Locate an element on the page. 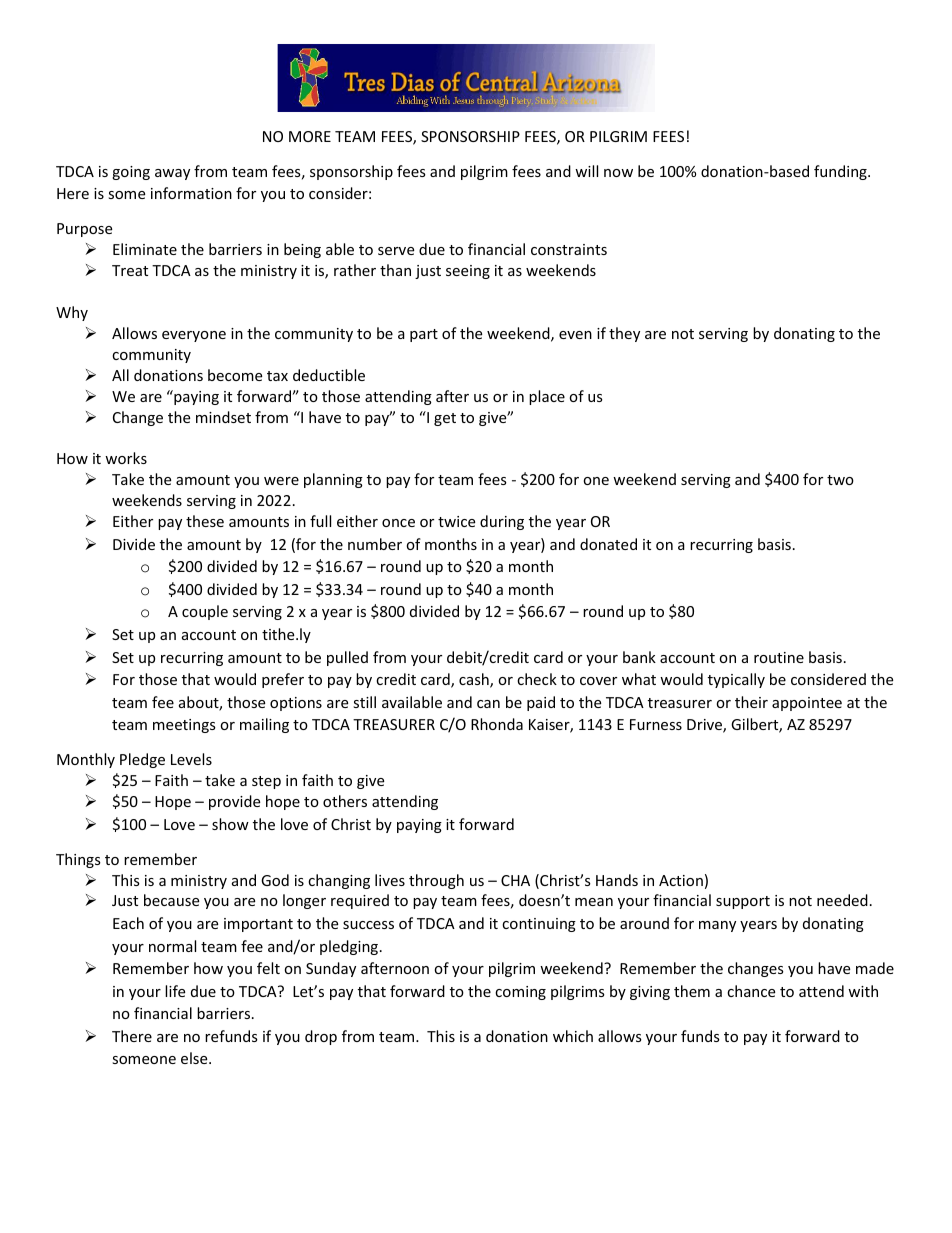 The image size is (952, 1233). else is located at coordinates (195, 1058).
